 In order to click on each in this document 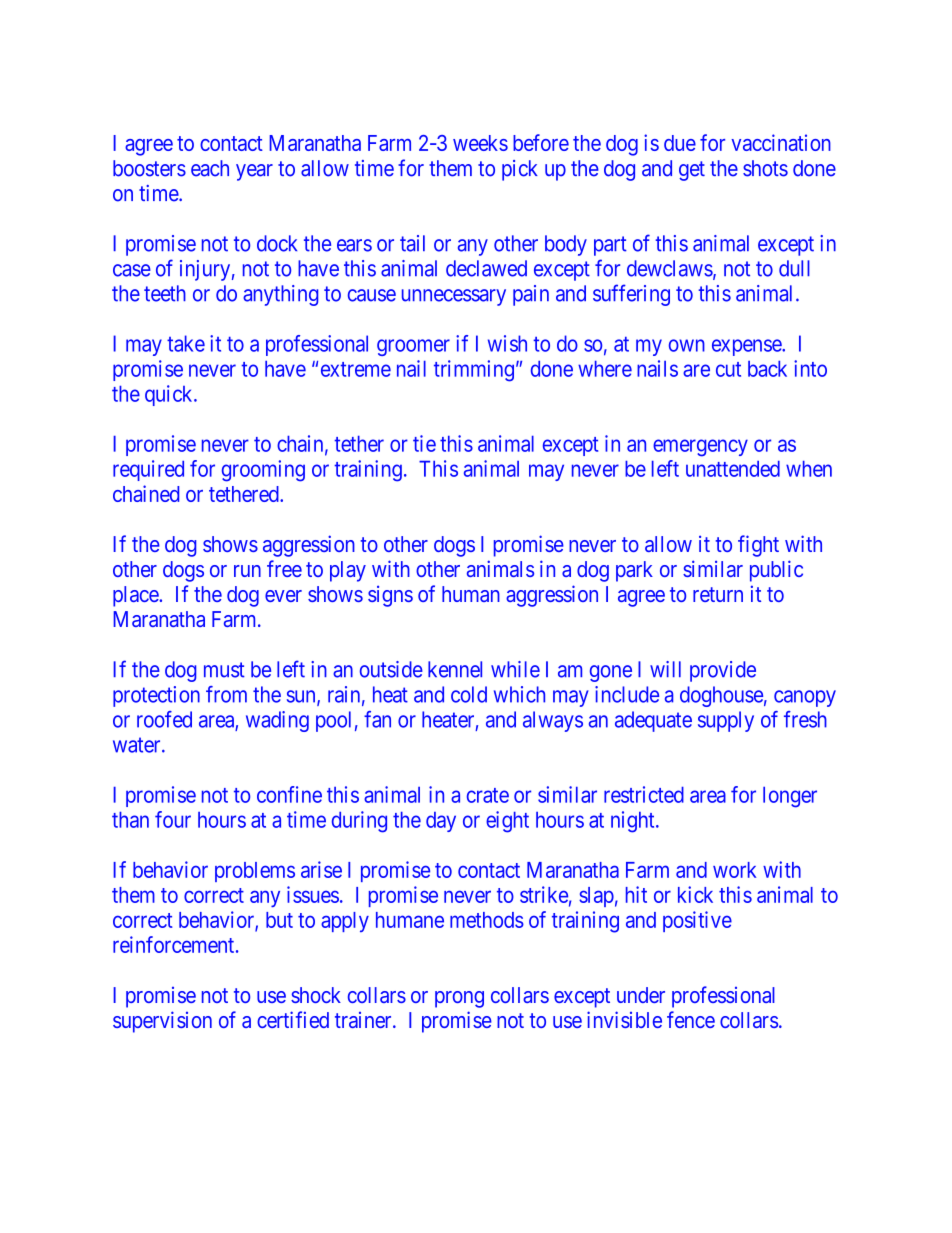, I will do `click(210, 168)`.
